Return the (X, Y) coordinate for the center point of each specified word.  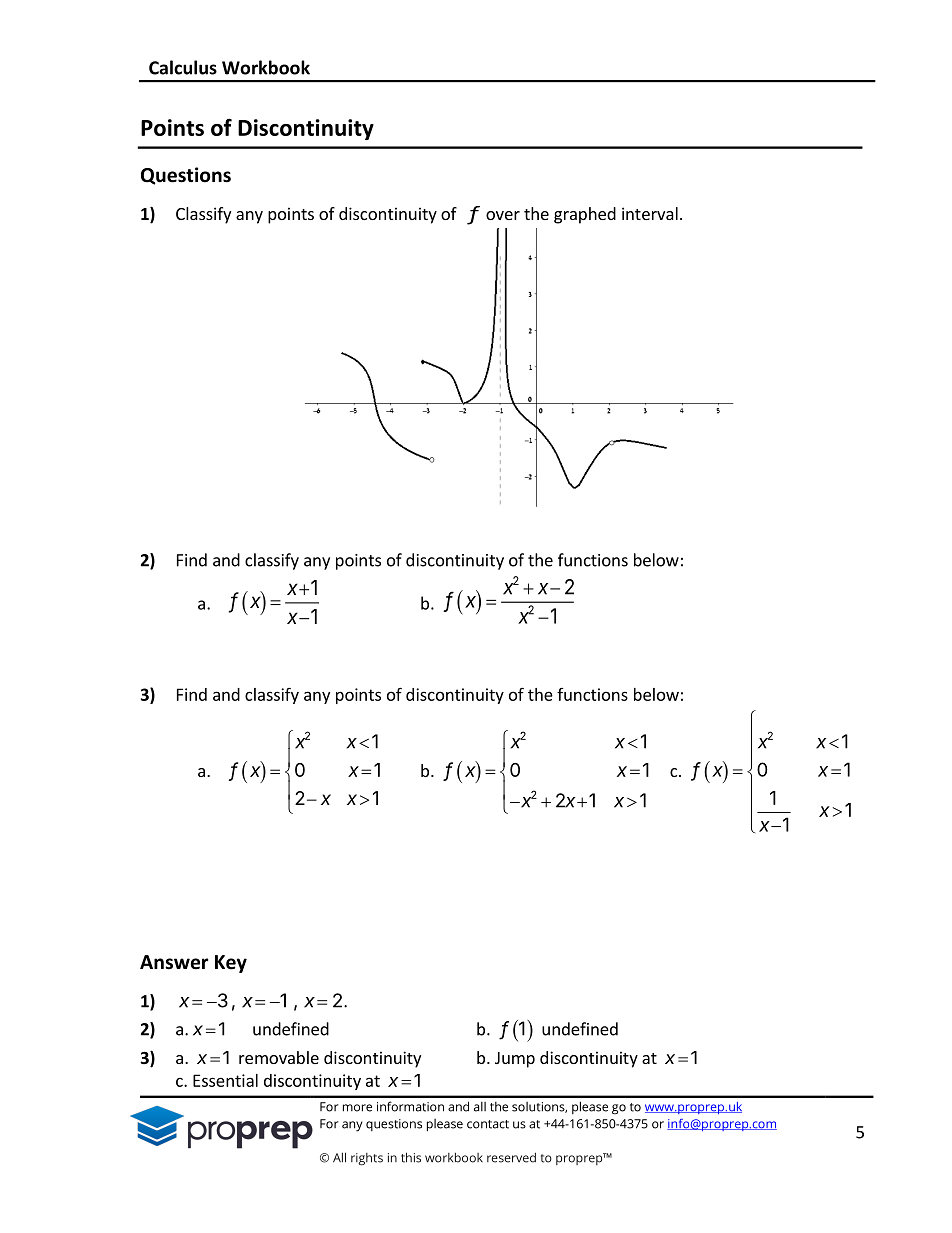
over (503, 215)
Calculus (183, 67)
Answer (174, 962)
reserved (511, 1157)
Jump (515, 1060)
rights (367, 1159)
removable (279, 1057)
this (411, 1157)
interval (650, 213)
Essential (225, 1080)
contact (488, 1124)
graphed (585, 215)
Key (231, 964)
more (357, 1108)
